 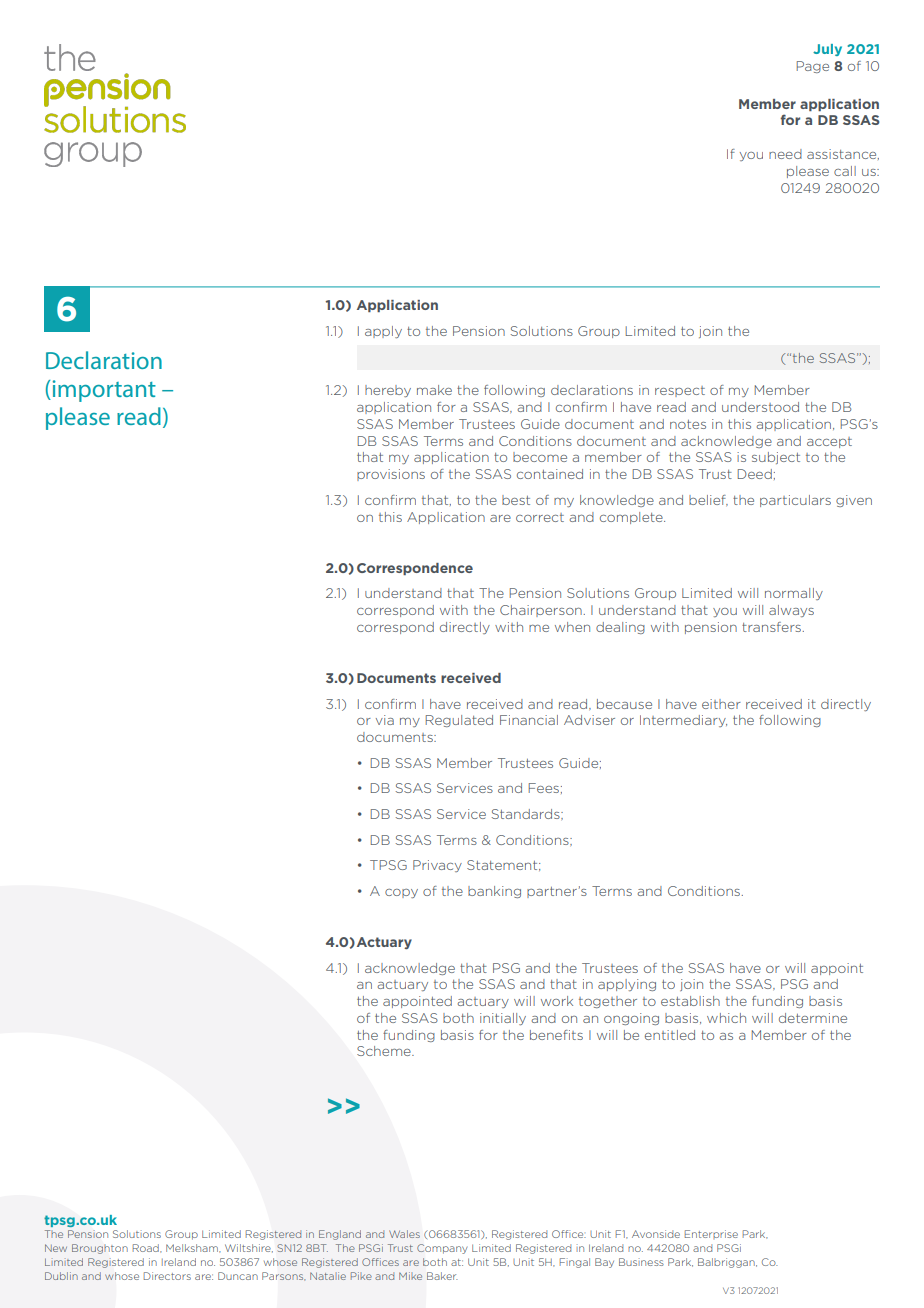 I want to click on via, so click(x=385, y=720).
